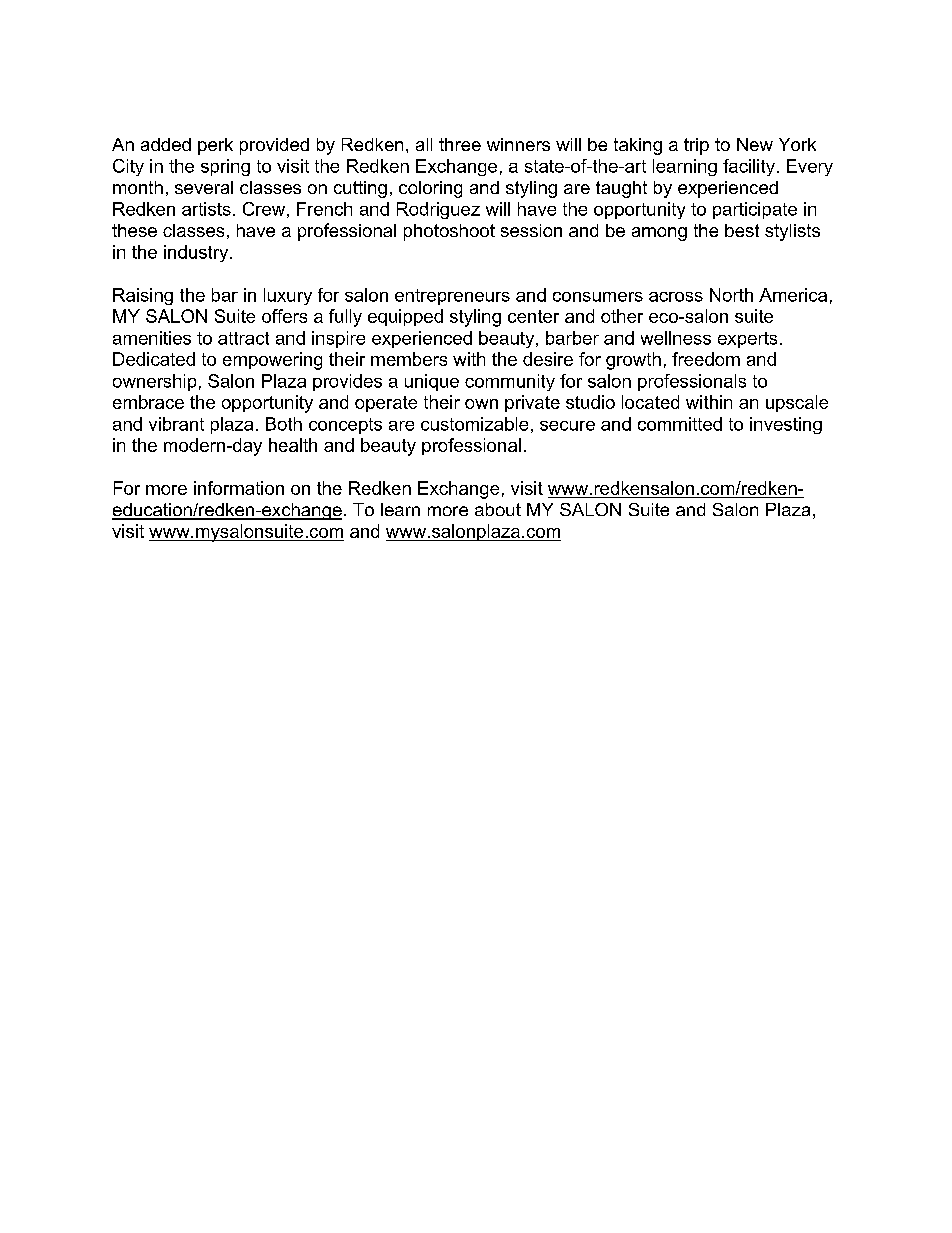 This image has height=1233, width=952. Describe the element at coordinates (239, 488) in the image. I see `information` at that location.
